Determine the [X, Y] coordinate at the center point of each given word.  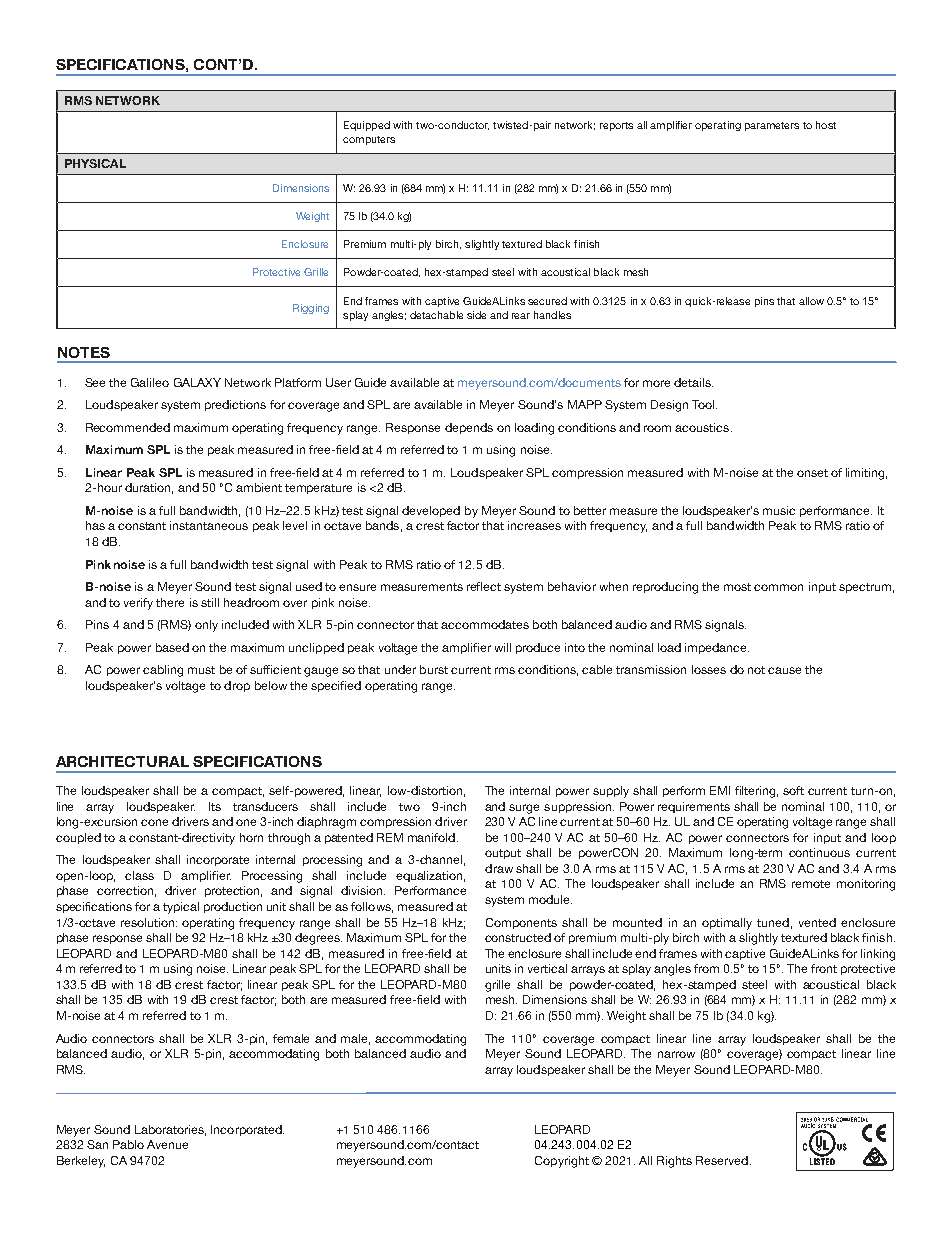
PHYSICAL [95, 163]
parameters [772, 126]
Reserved [723, 1160]
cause [784, 670]
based [172, 647]
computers [369, 140]
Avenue [167, 1144]
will [503, 647]
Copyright [562, 1162]
